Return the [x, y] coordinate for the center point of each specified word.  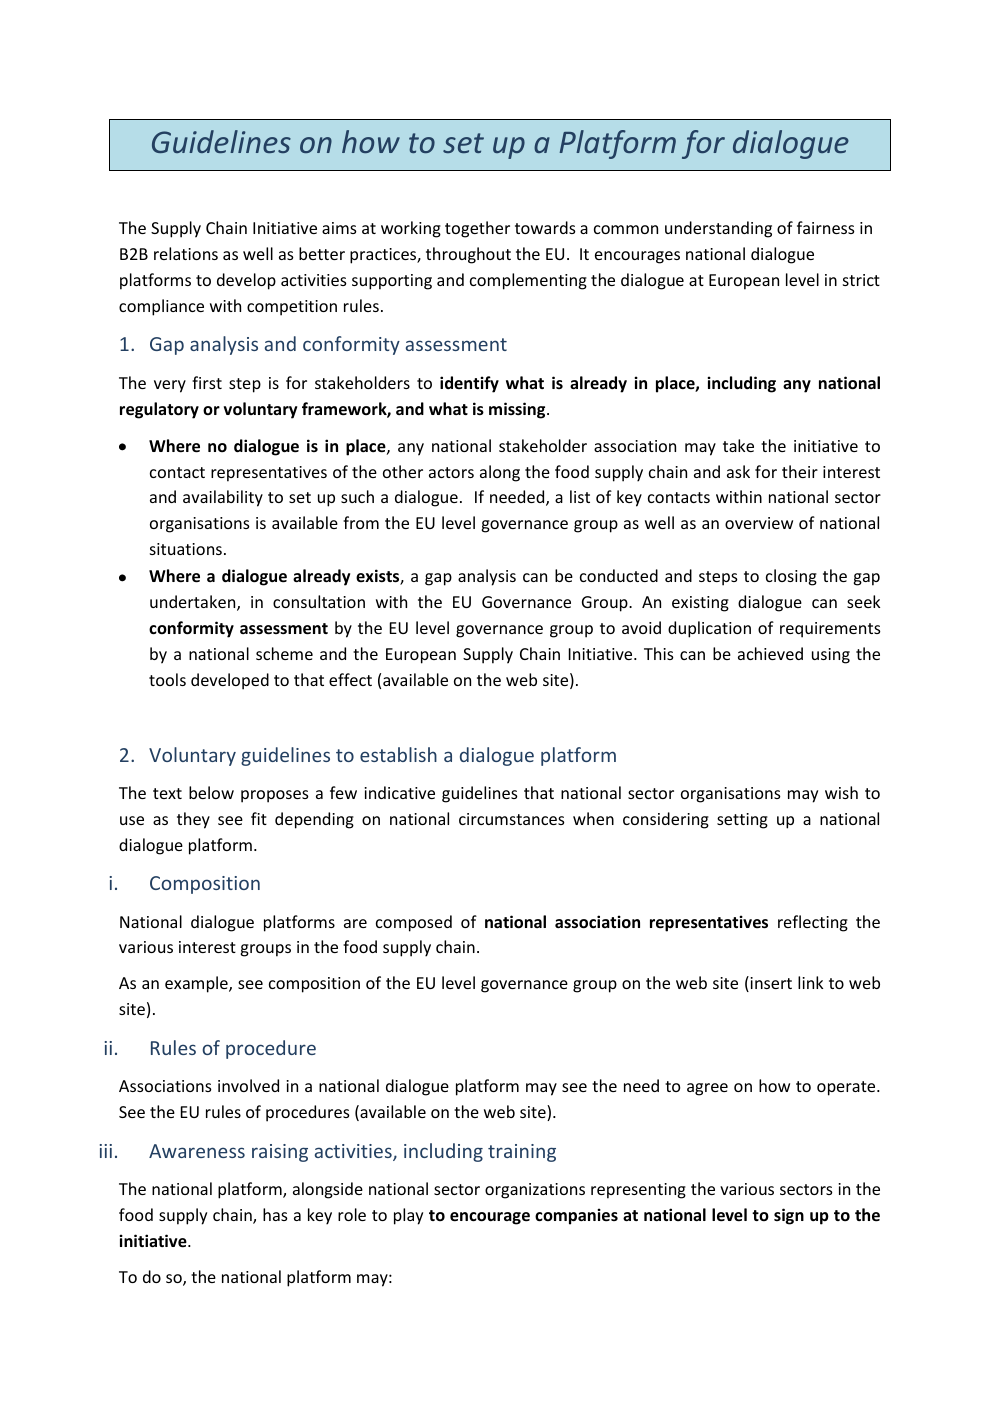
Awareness [197, 1151]
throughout [468, 255]
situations [186, 549]
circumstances [512, 819]
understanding [718, 229]
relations [186, 253]
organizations [535, 1191]
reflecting [813, 923]
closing [791, 577]
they [193, 820]
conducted [619, 575]
